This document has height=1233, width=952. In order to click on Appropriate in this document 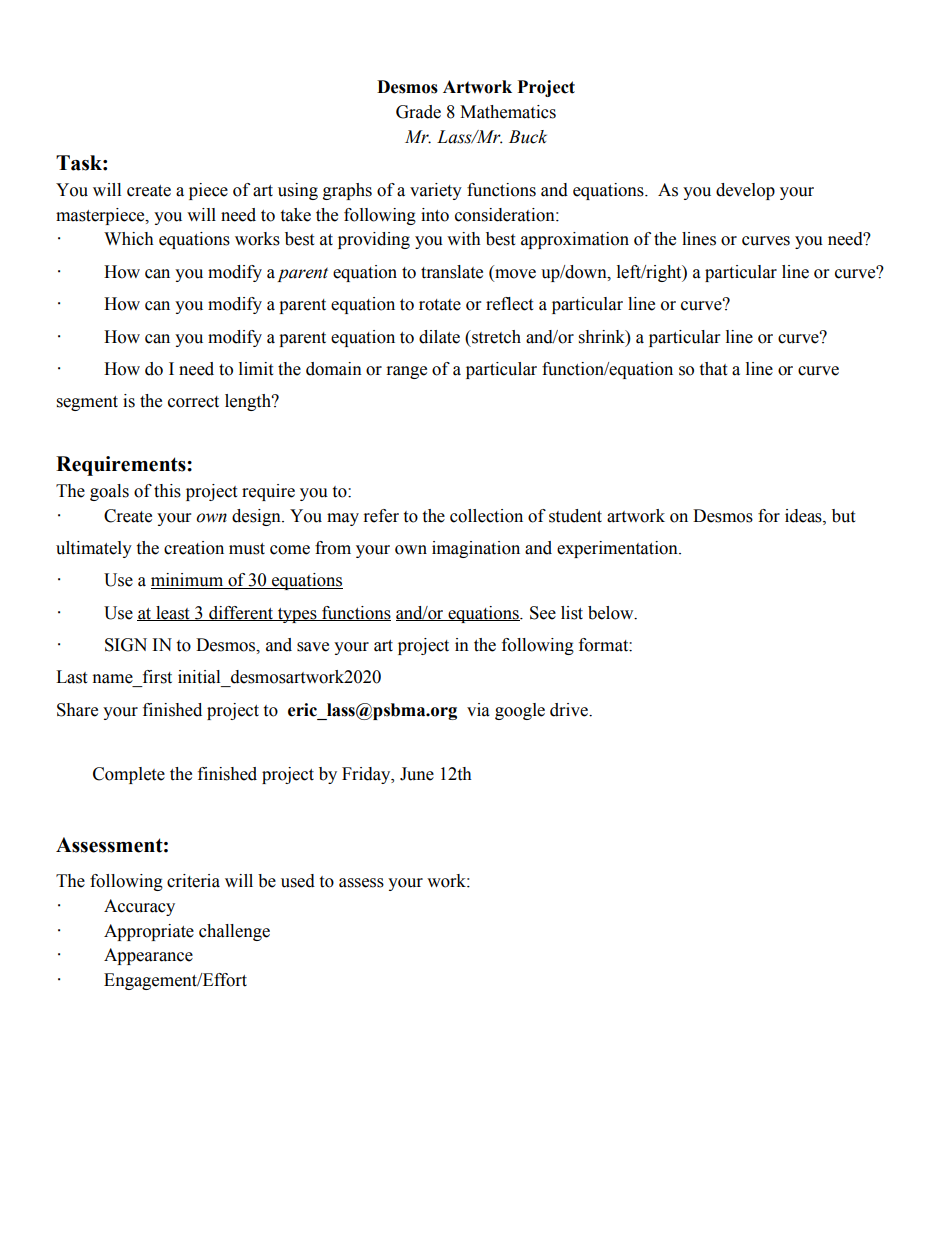, I will do `click(149, 932)`.
